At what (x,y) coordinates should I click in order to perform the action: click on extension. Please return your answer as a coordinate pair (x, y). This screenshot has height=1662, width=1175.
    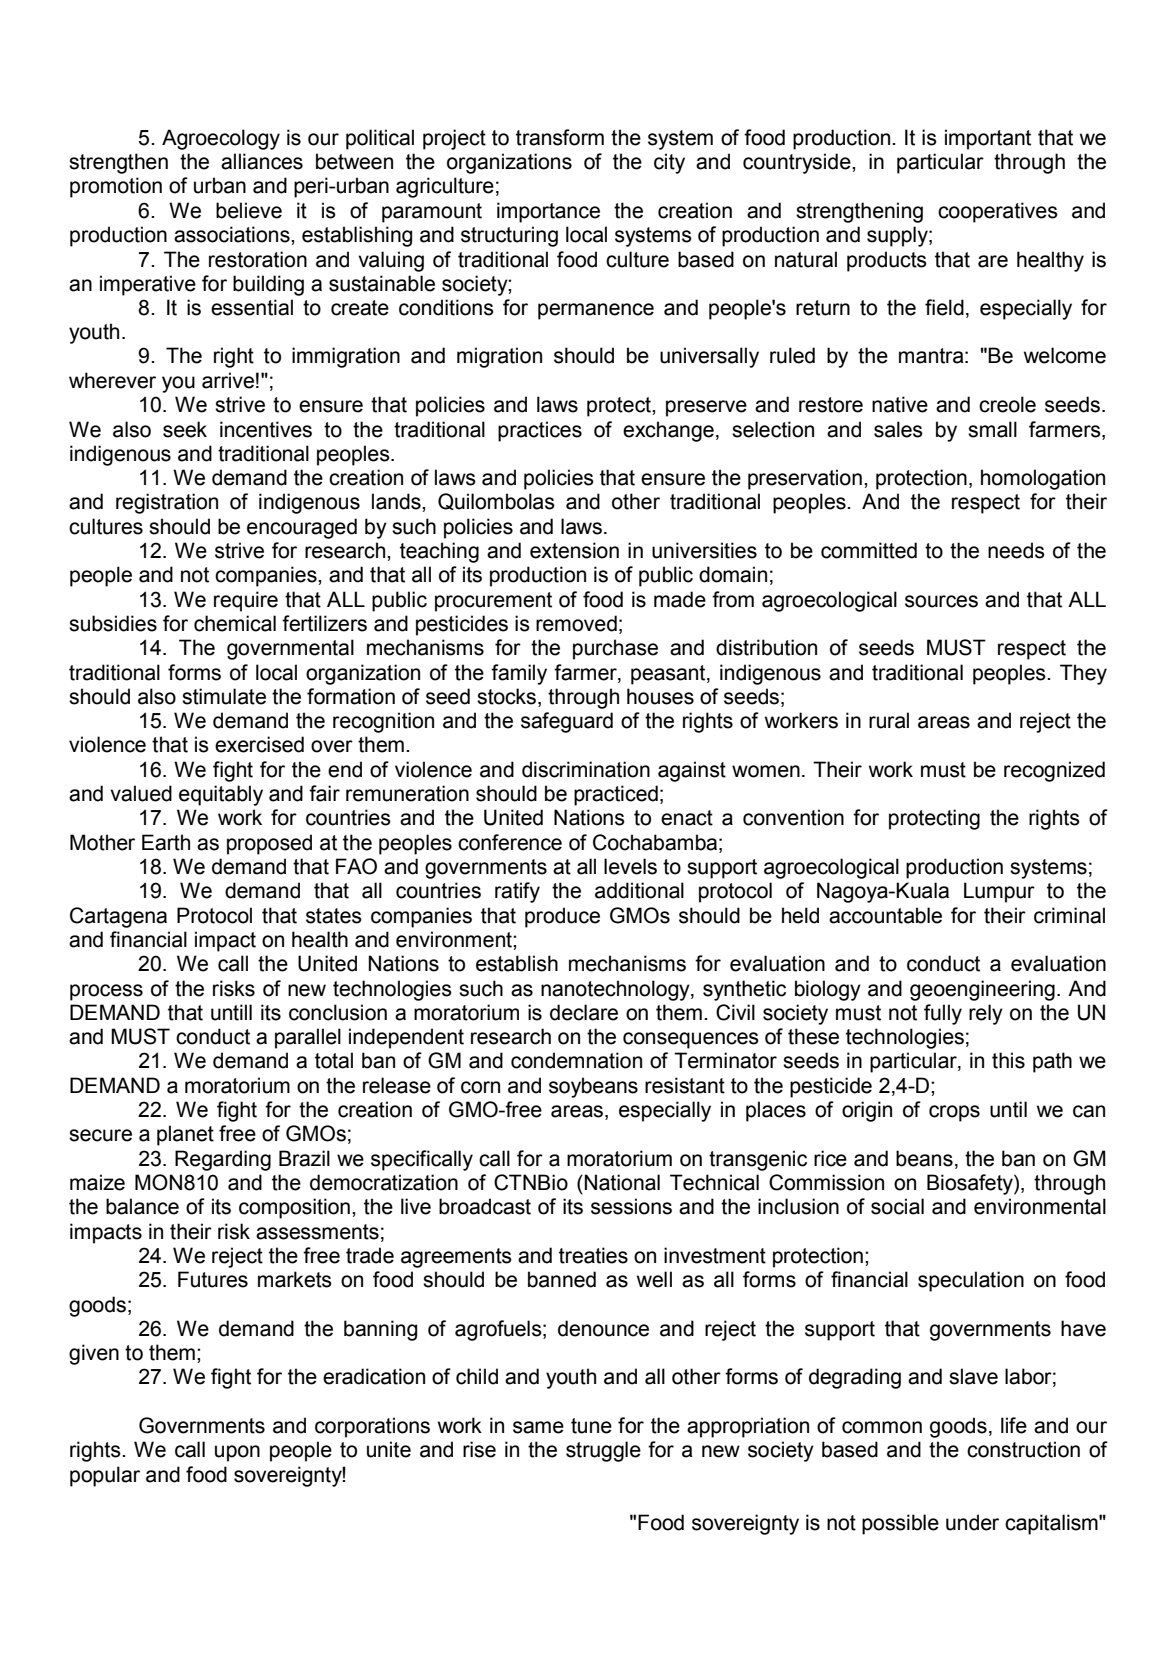
    Looking at the image, I should click on (574, 550).
